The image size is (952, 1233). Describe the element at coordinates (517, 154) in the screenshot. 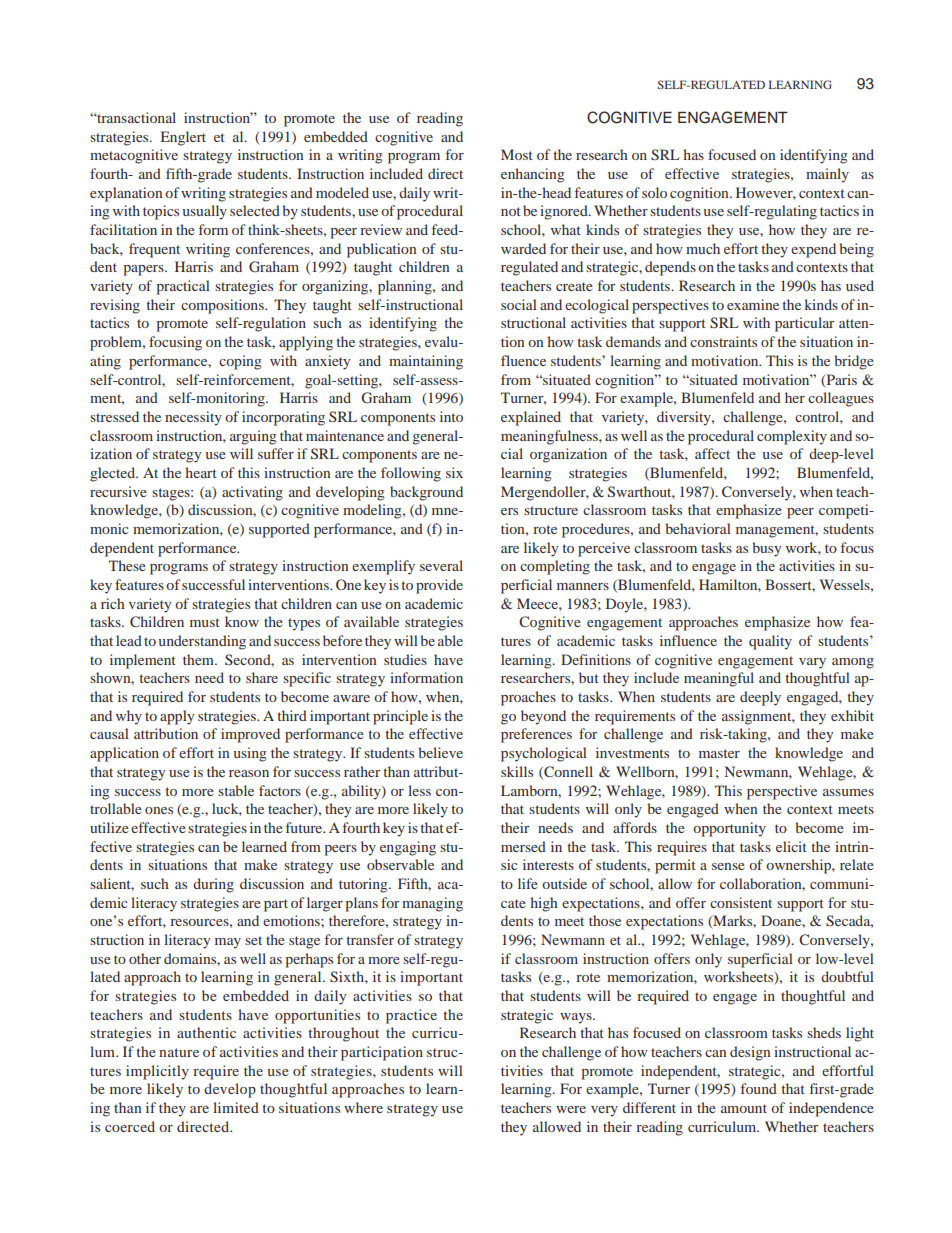

I see `Most` at that location.
